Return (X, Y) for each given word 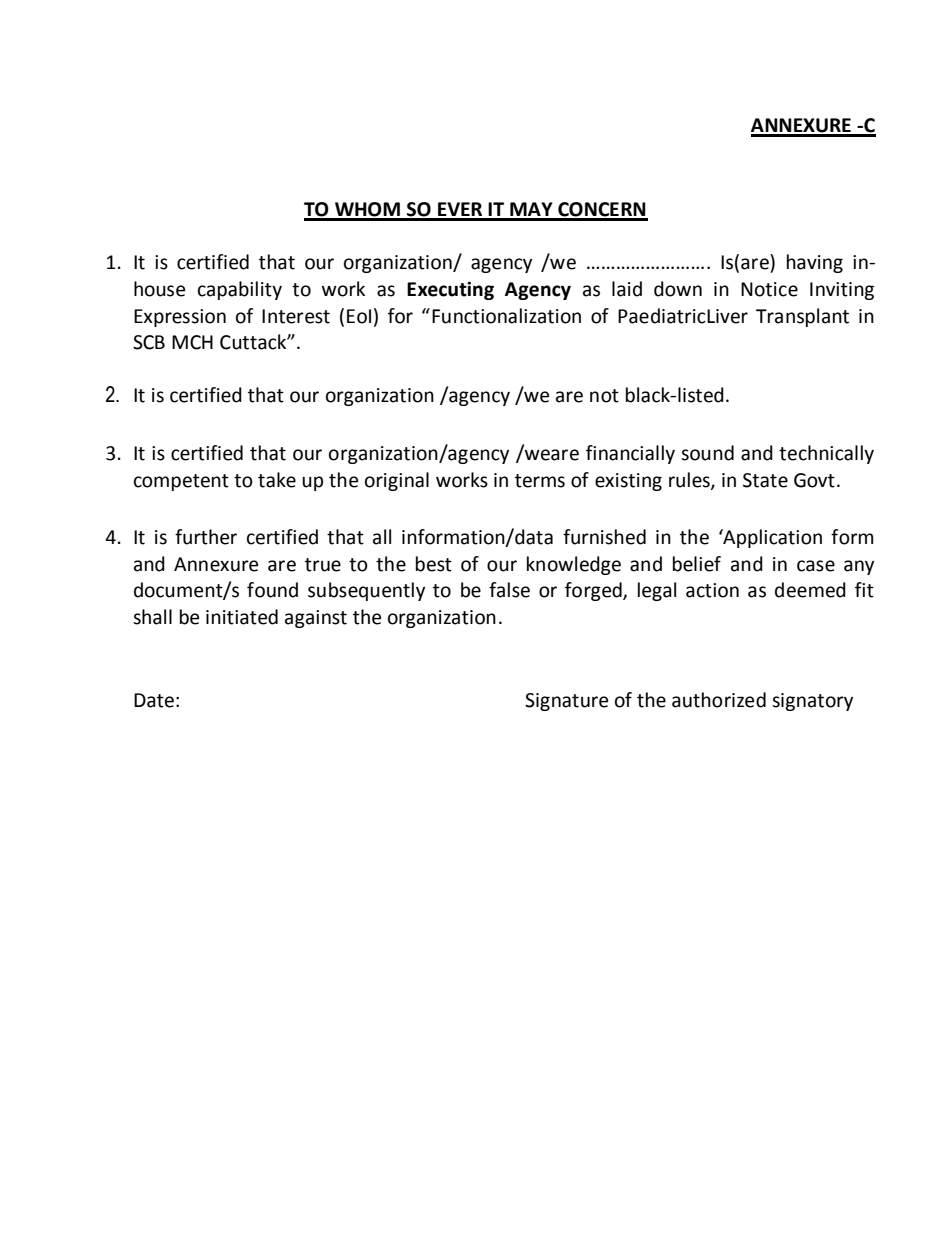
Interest (296, 316)
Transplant (802, 317)
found (272, 590)
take (277, 480)
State (765, 480)
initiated (242, 617)
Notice (769, 289)
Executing (450, 290)
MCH (192, 342)
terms (540, 481)
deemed (810, 590)
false (509, 590)
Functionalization (506, 316)
